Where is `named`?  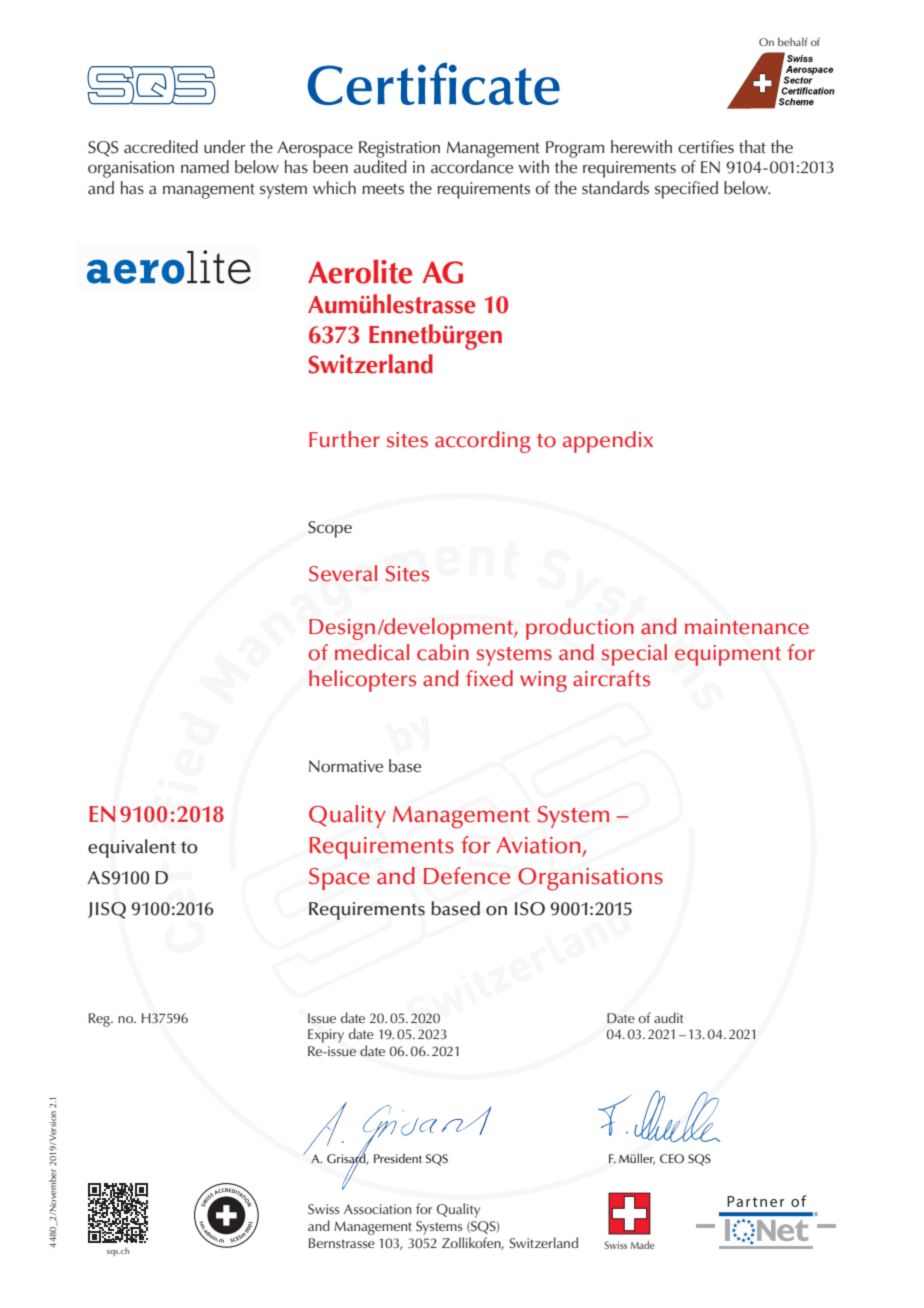
named is located at coordinates (205, 167).
